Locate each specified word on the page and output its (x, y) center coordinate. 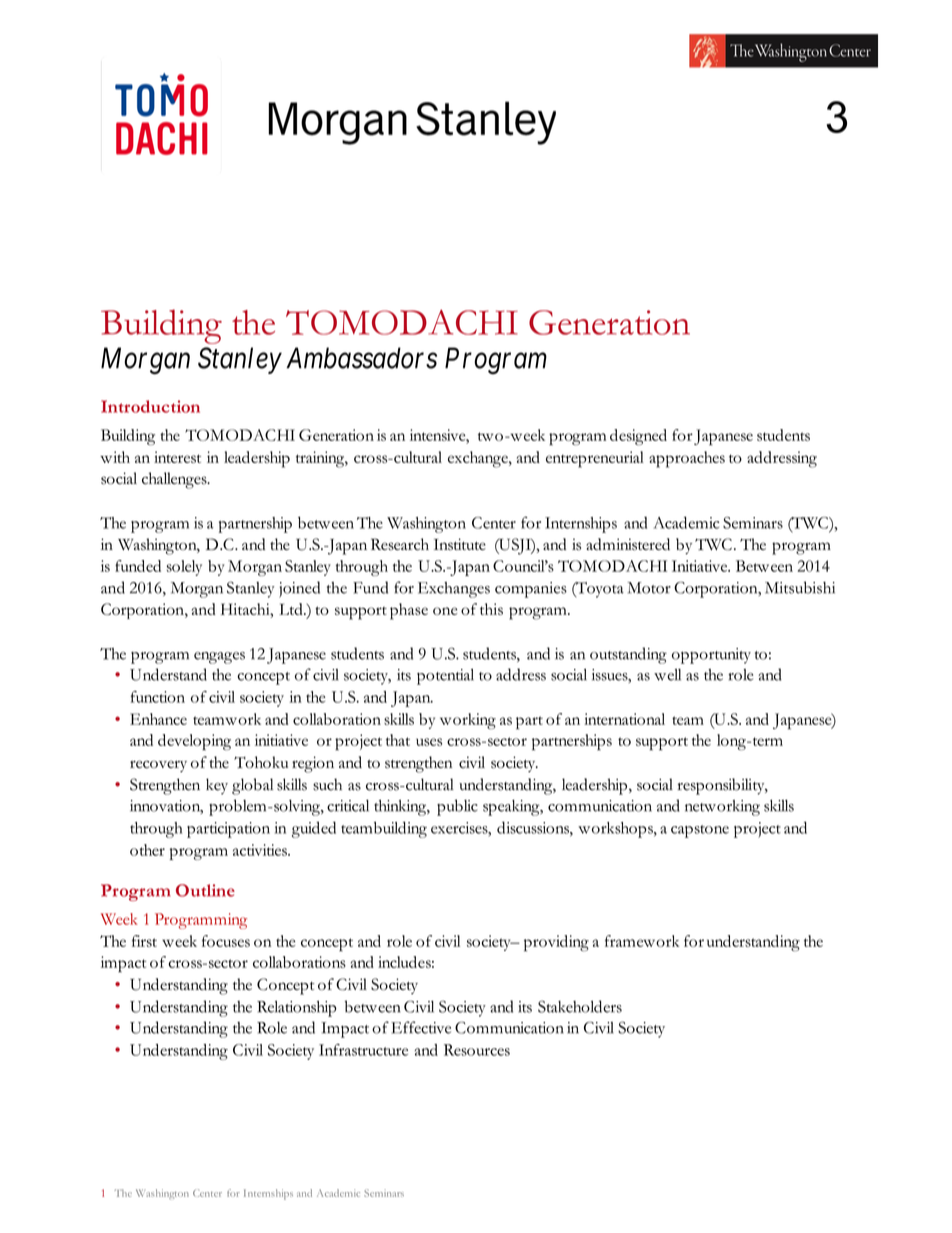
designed (638, 437)
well (667, 675)
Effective (421, 1027)
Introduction (150, 406)
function (158, 697)
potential (445, 677)
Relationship (297, 1008)
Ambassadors (361, 358)
